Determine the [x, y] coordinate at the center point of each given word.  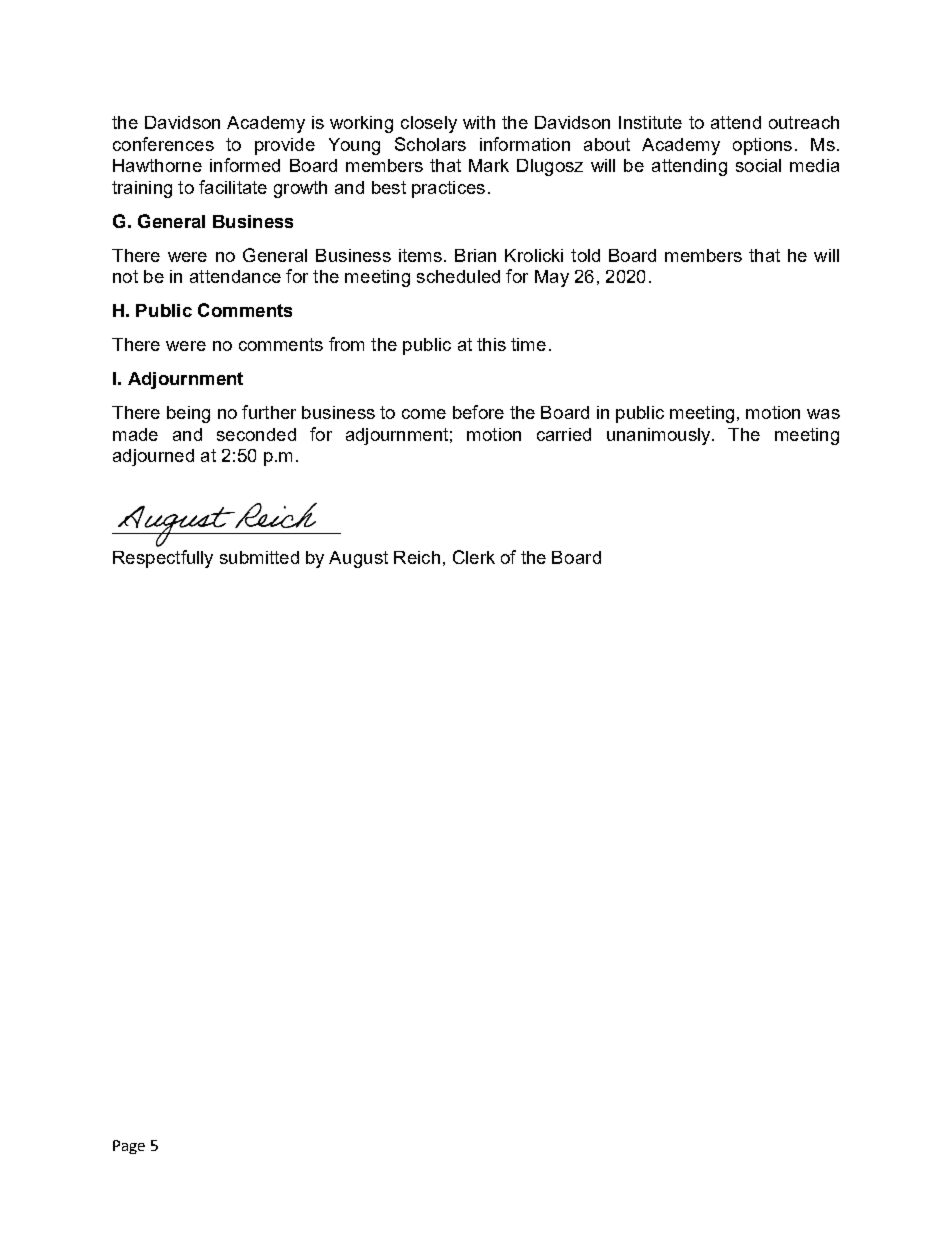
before [478, 412]
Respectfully [163, 559]
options [762, 146]
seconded [256, 434]
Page [129, 1147]
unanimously [660, 436]
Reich [417, 557]
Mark [489, 165]
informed [245, 165]
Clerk [474, 557]
